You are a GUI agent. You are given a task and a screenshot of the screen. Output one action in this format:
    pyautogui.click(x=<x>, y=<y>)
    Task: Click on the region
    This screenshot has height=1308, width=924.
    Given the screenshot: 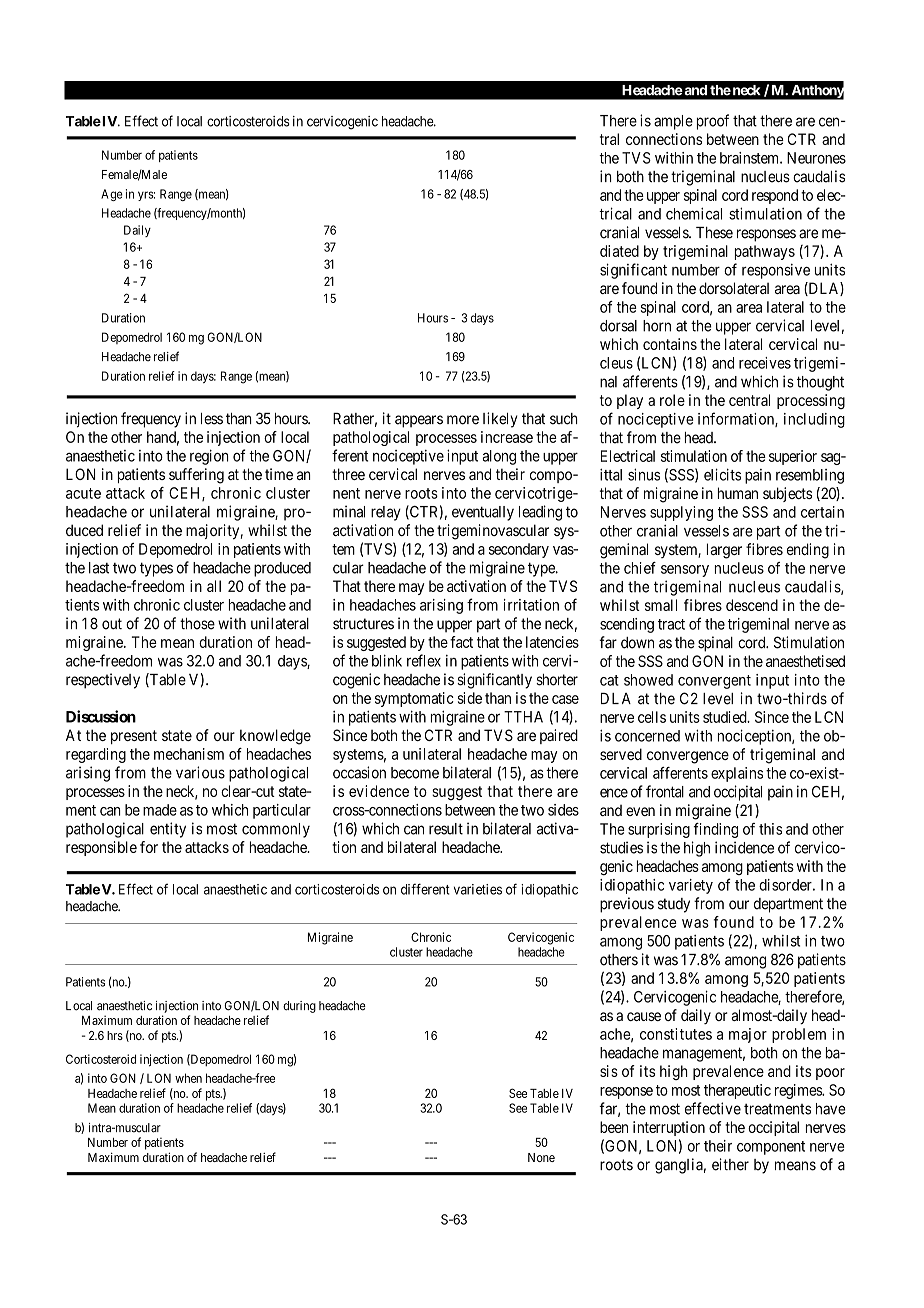 What is the action you would take?
    pyautogui.click(x=209, y=457)
